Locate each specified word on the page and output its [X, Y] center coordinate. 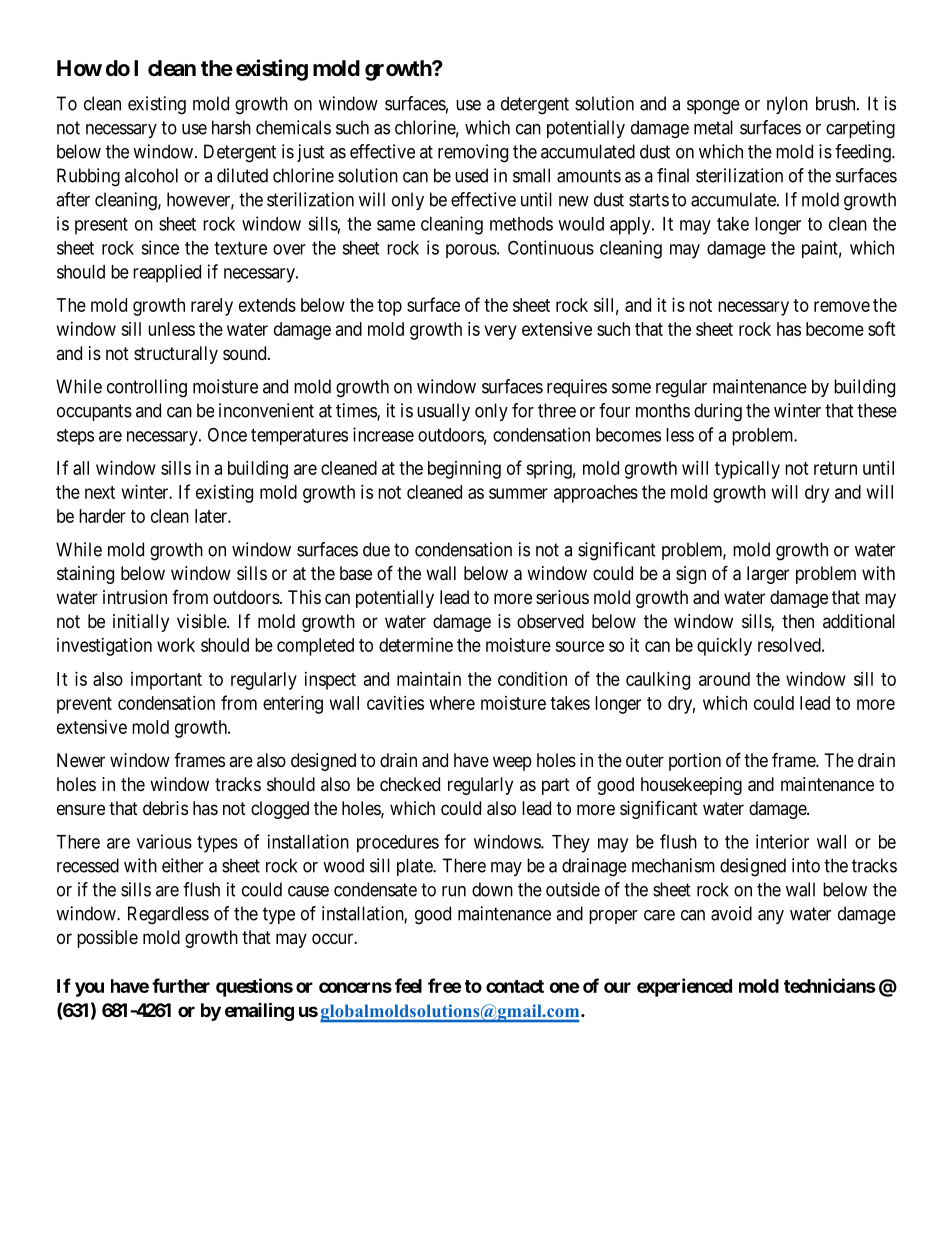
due [376, 549]
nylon [787, 105]
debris [165, 808]
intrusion [135, 597]
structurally [176, 355]
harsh [231, 127]
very [500, 332]
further [181, 985]
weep [512, 763]
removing [473, 153]
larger [768, 575]
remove [842, 306]
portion [695, 762]
